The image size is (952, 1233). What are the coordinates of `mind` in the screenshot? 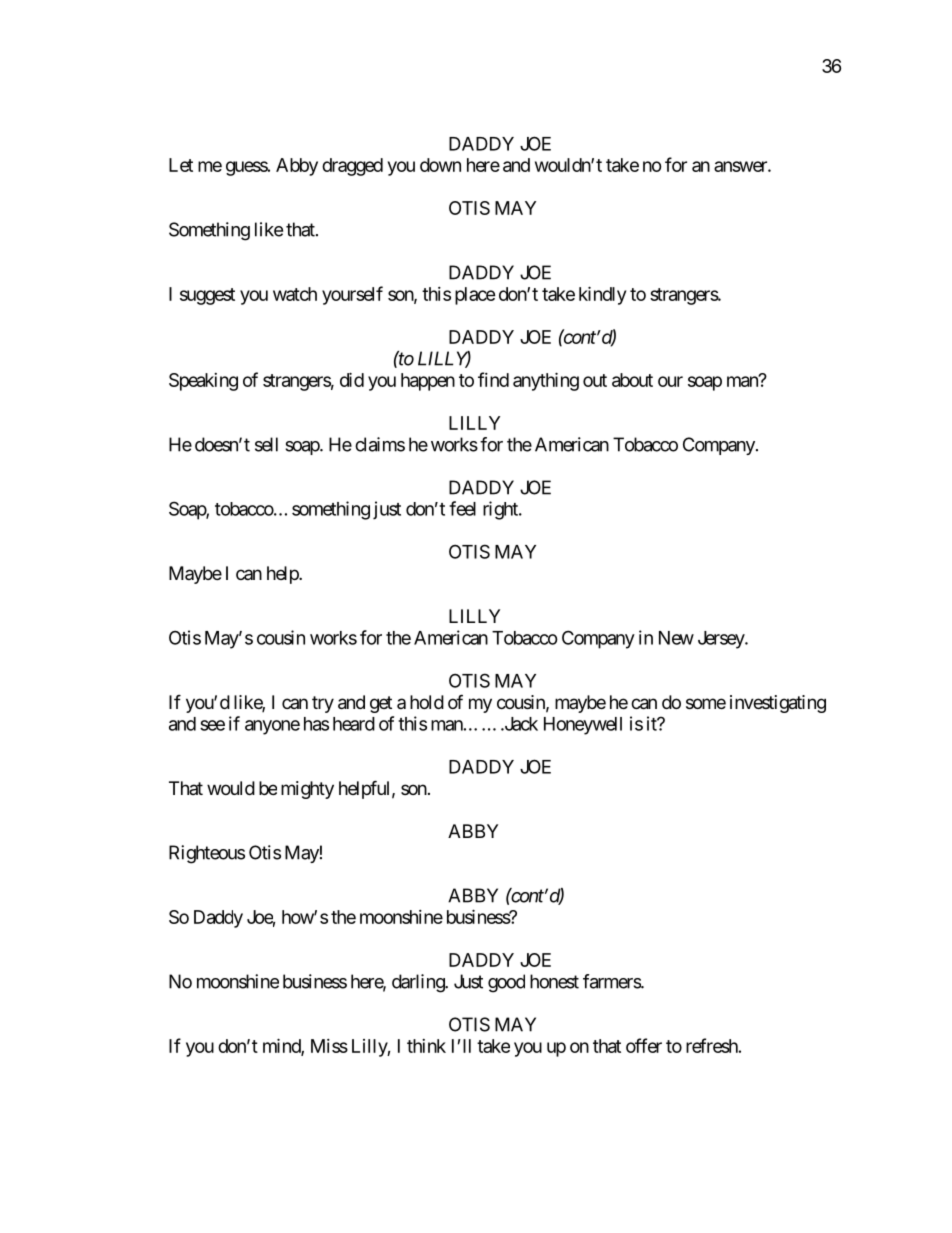 It's located at (282, 1046).
